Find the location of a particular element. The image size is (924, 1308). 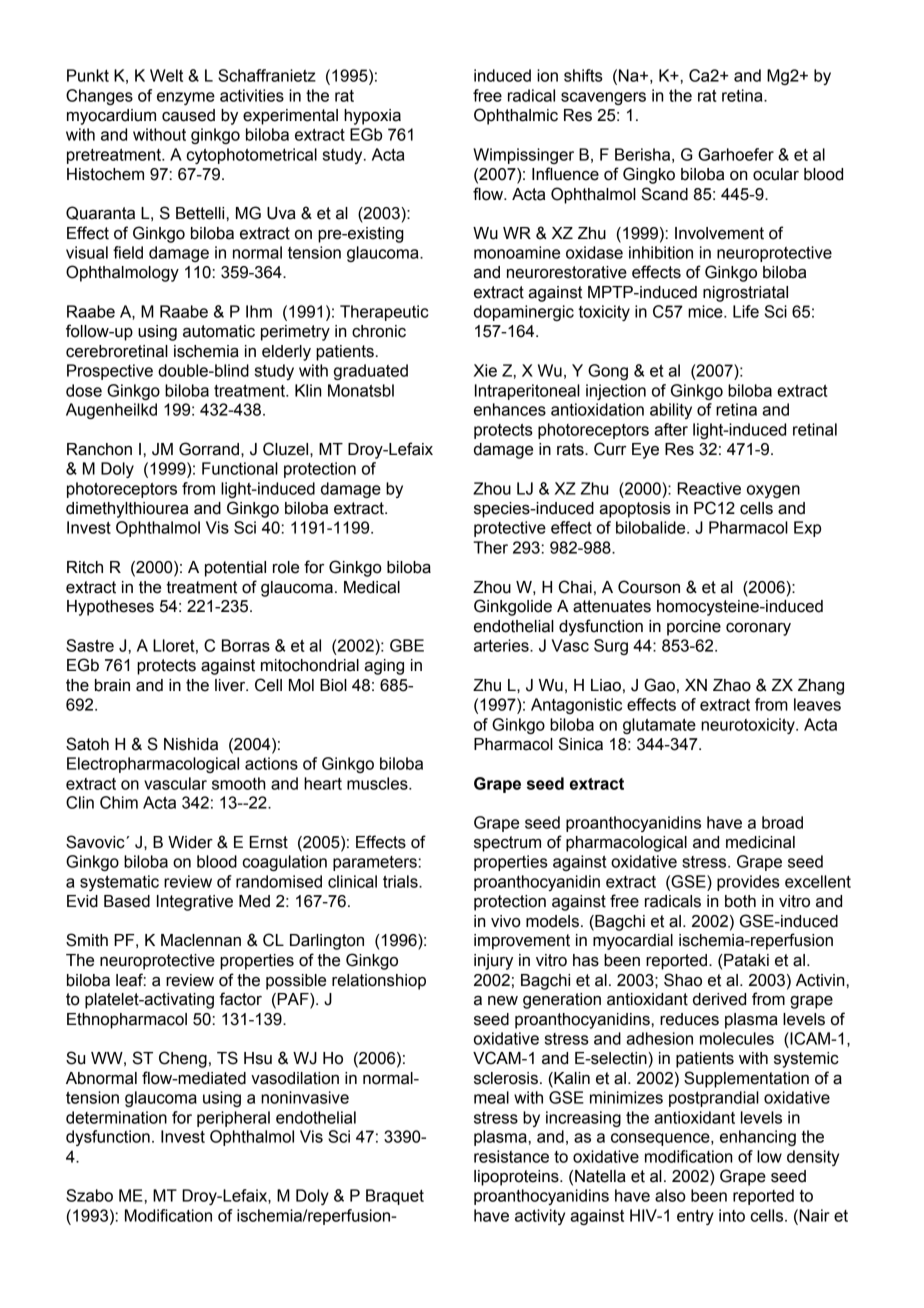

ability is located at coordinates (671, 411).
